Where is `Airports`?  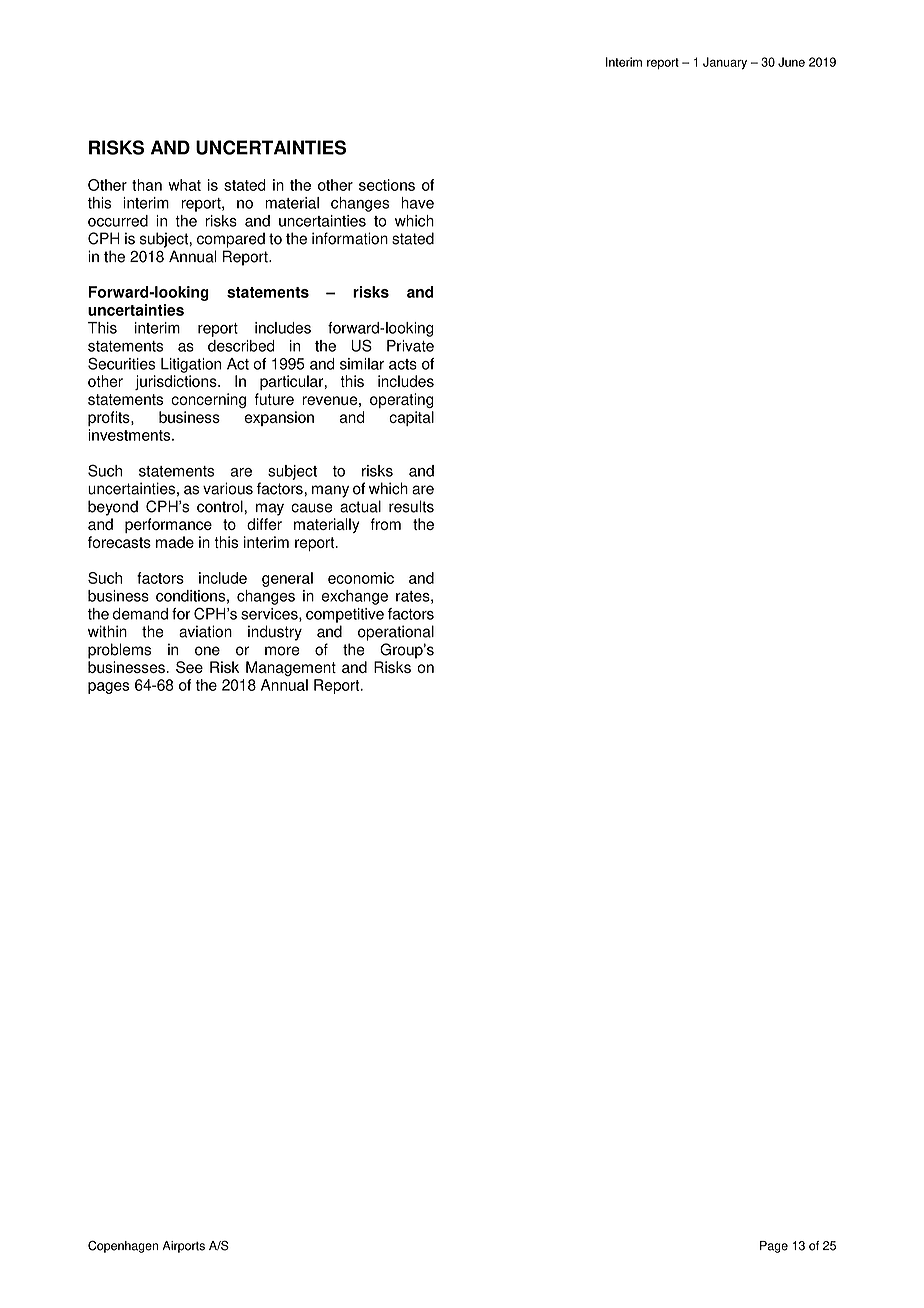
Airports is located at coordinates (183, 1247).
